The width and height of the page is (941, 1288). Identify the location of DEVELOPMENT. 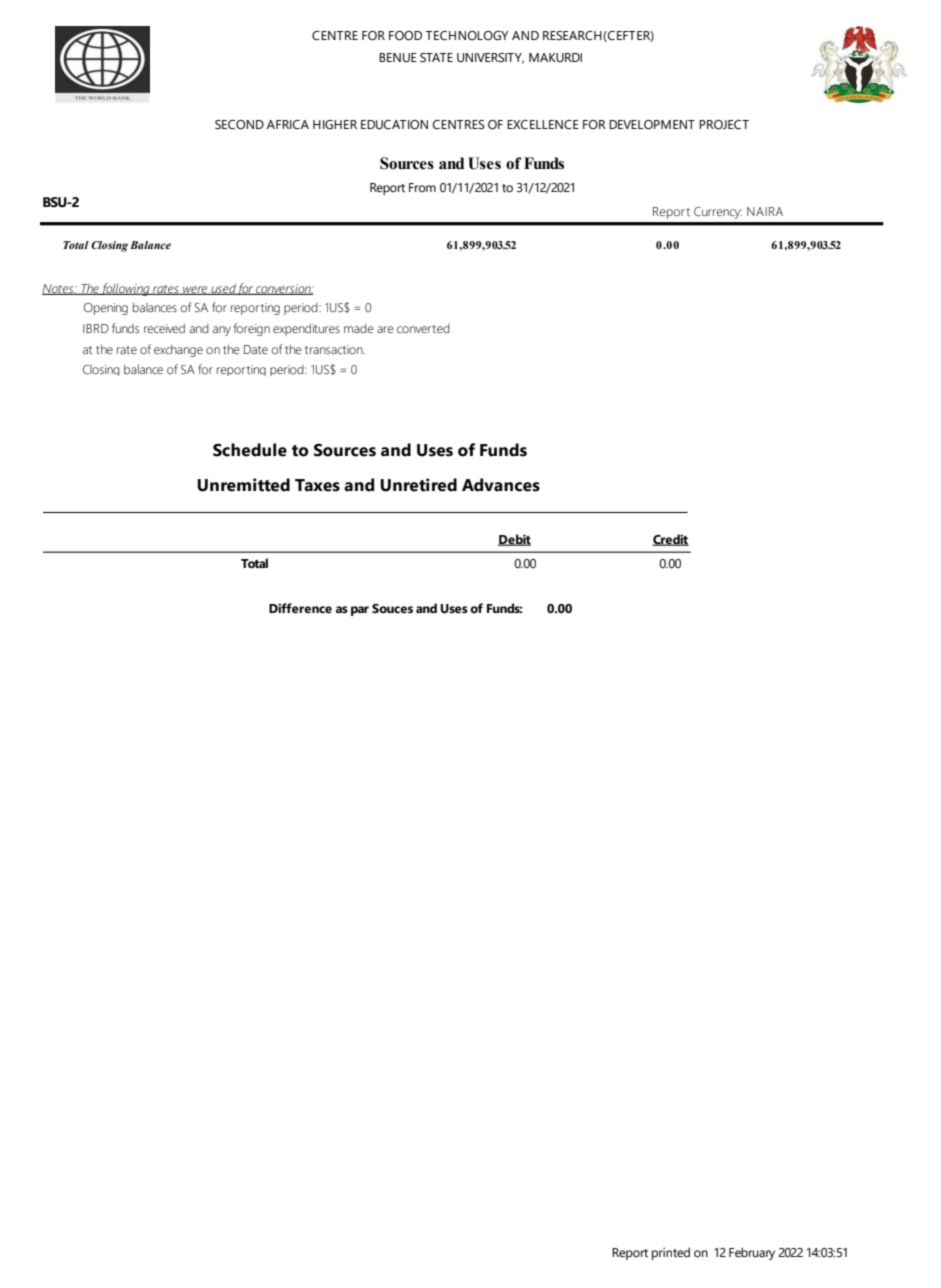
(652, 125).
